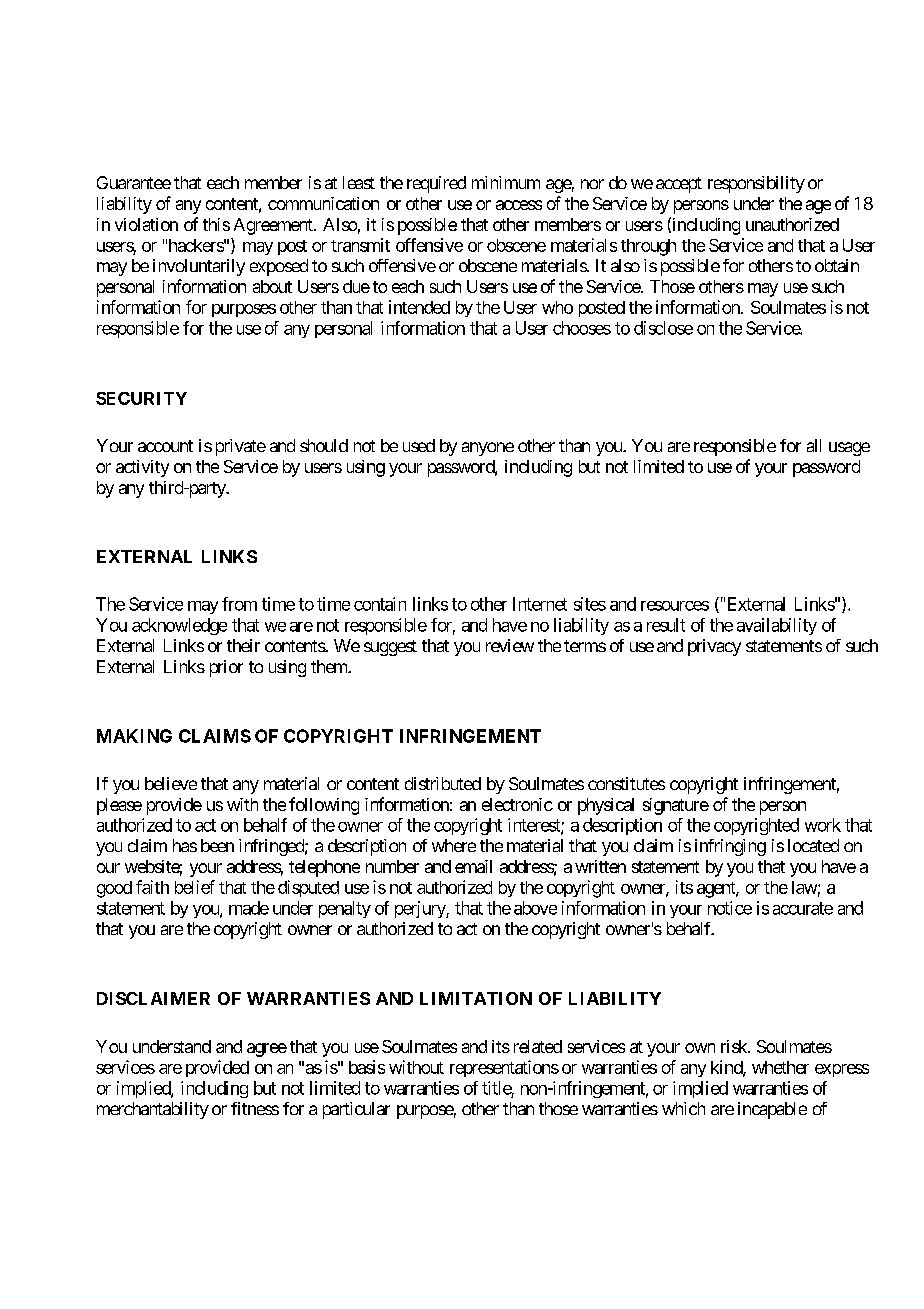 The width and height of the screenshot is (924, 1309). I want to click on merchantability, so click(153, 1110).
